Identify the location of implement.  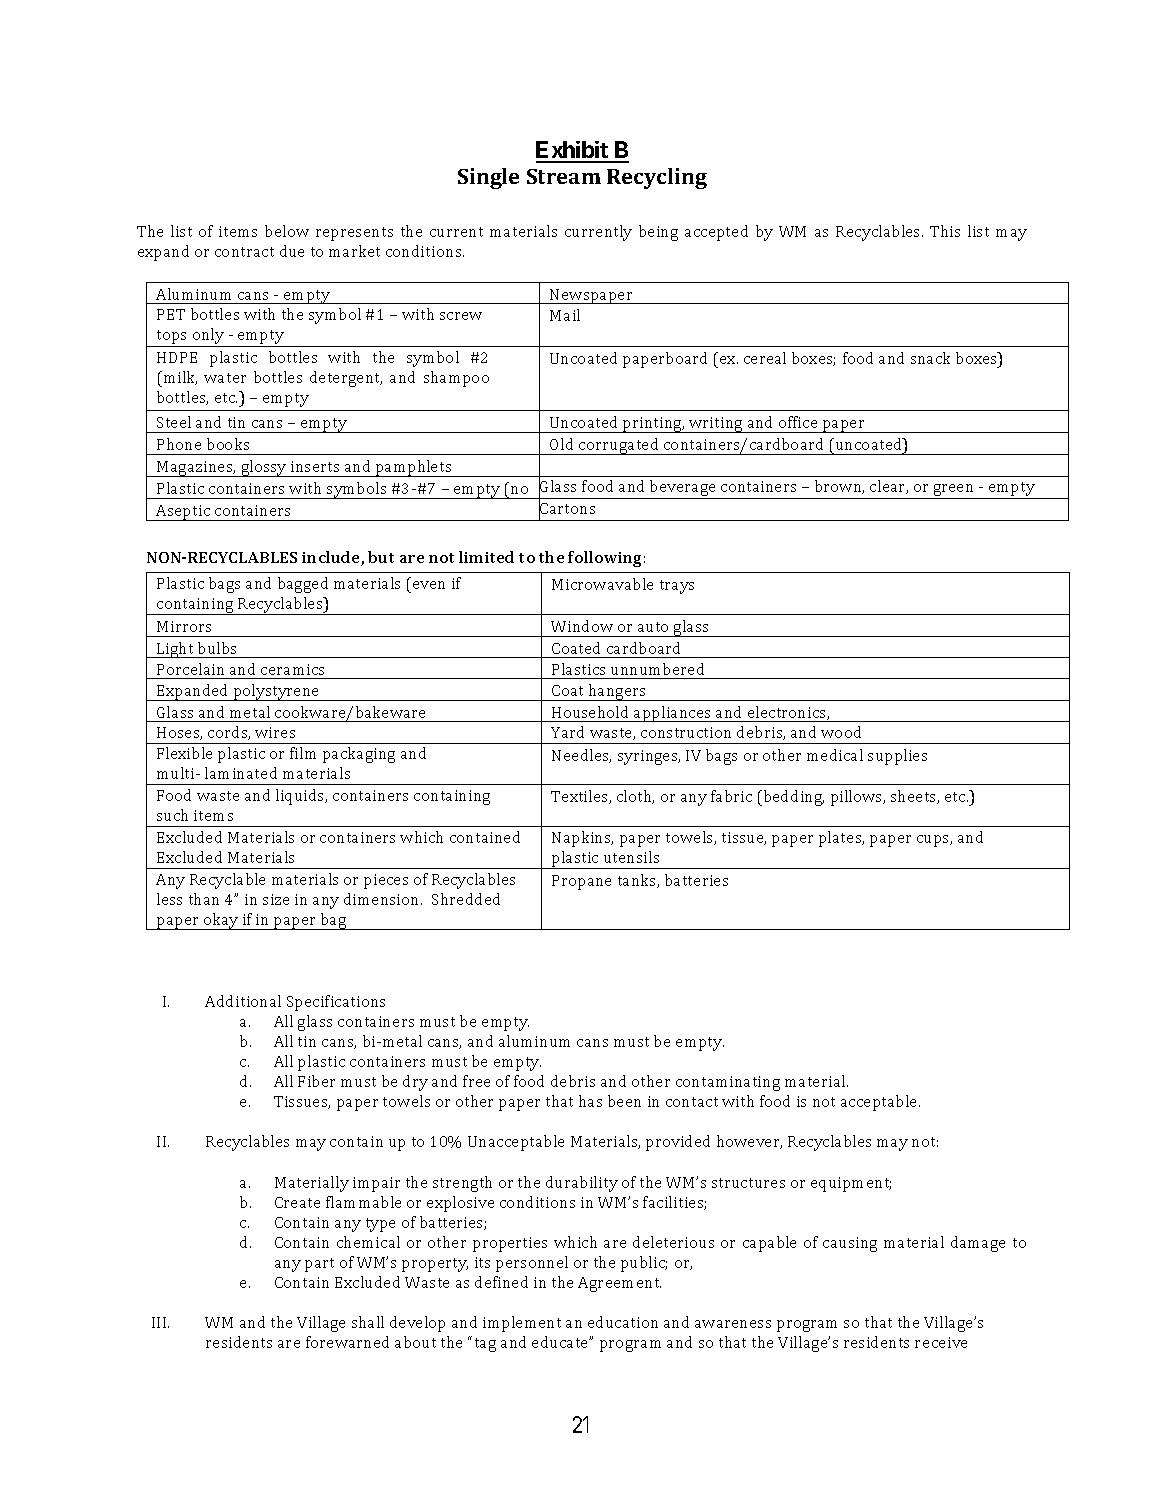
(522, 1324).
